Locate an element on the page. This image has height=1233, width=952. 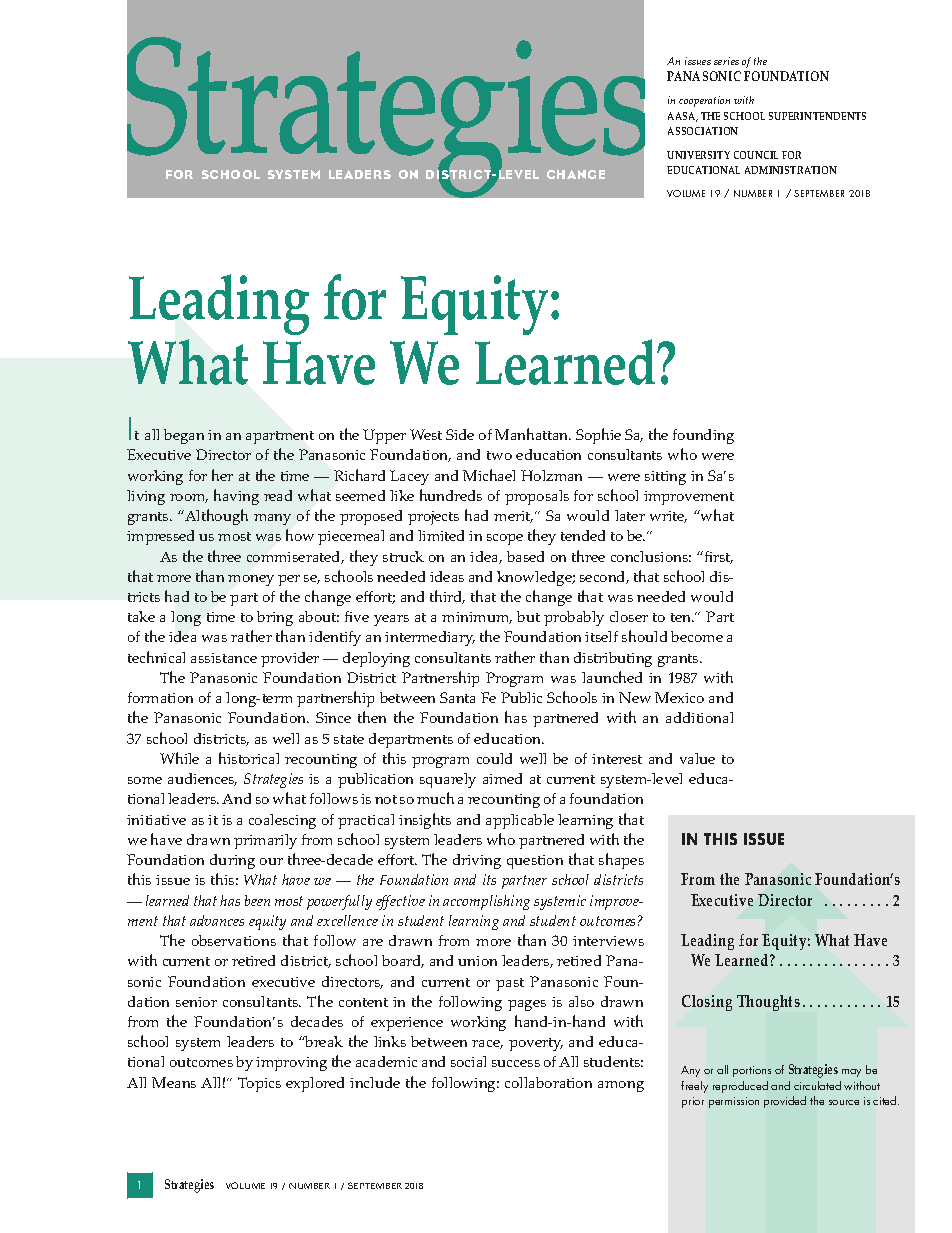
Topics is located at coordinates (259, 1084).
